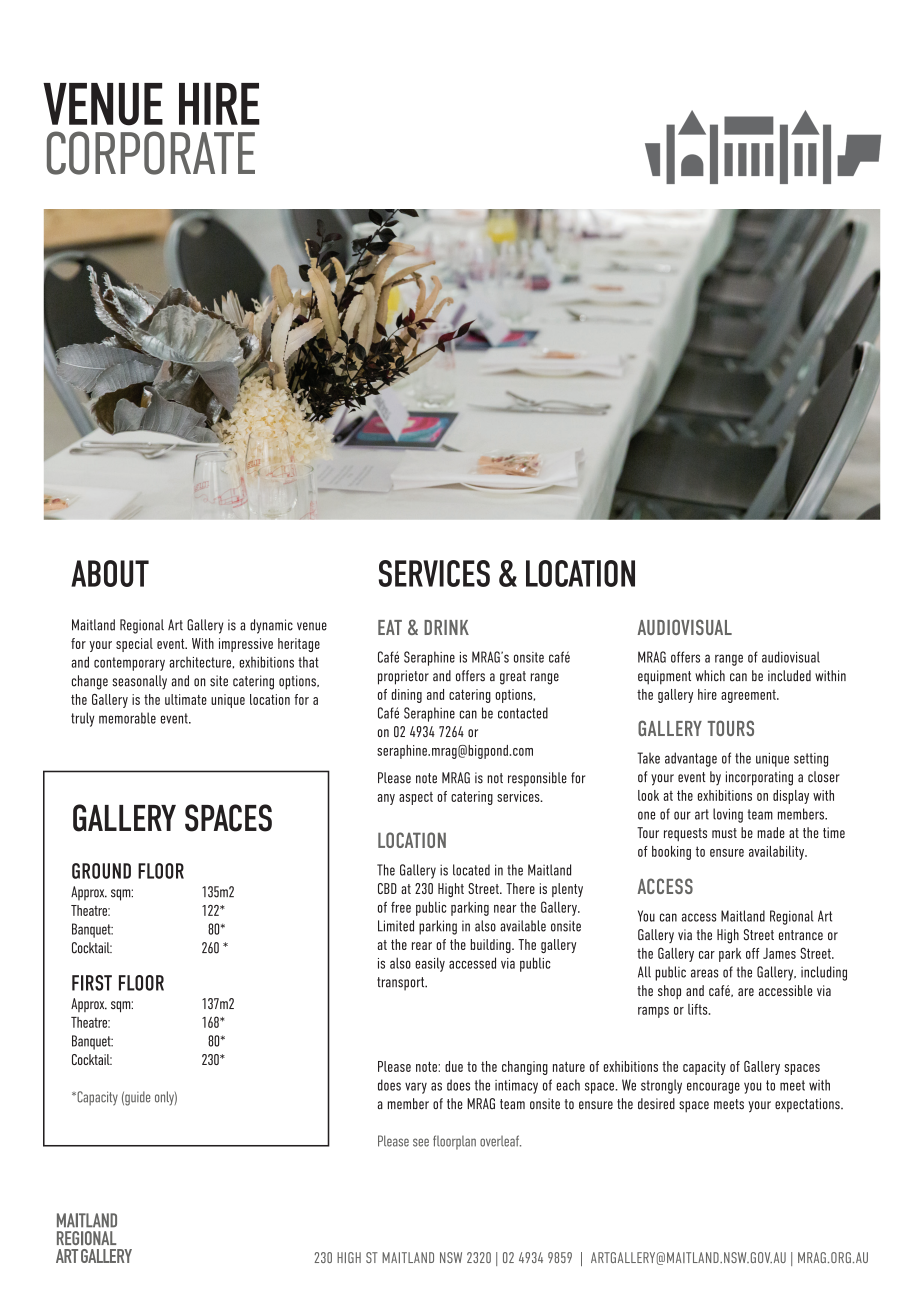  What do you see at coordinates (446, 627) in the page?
I see `DRINK` at bounding box center [446, 627].
